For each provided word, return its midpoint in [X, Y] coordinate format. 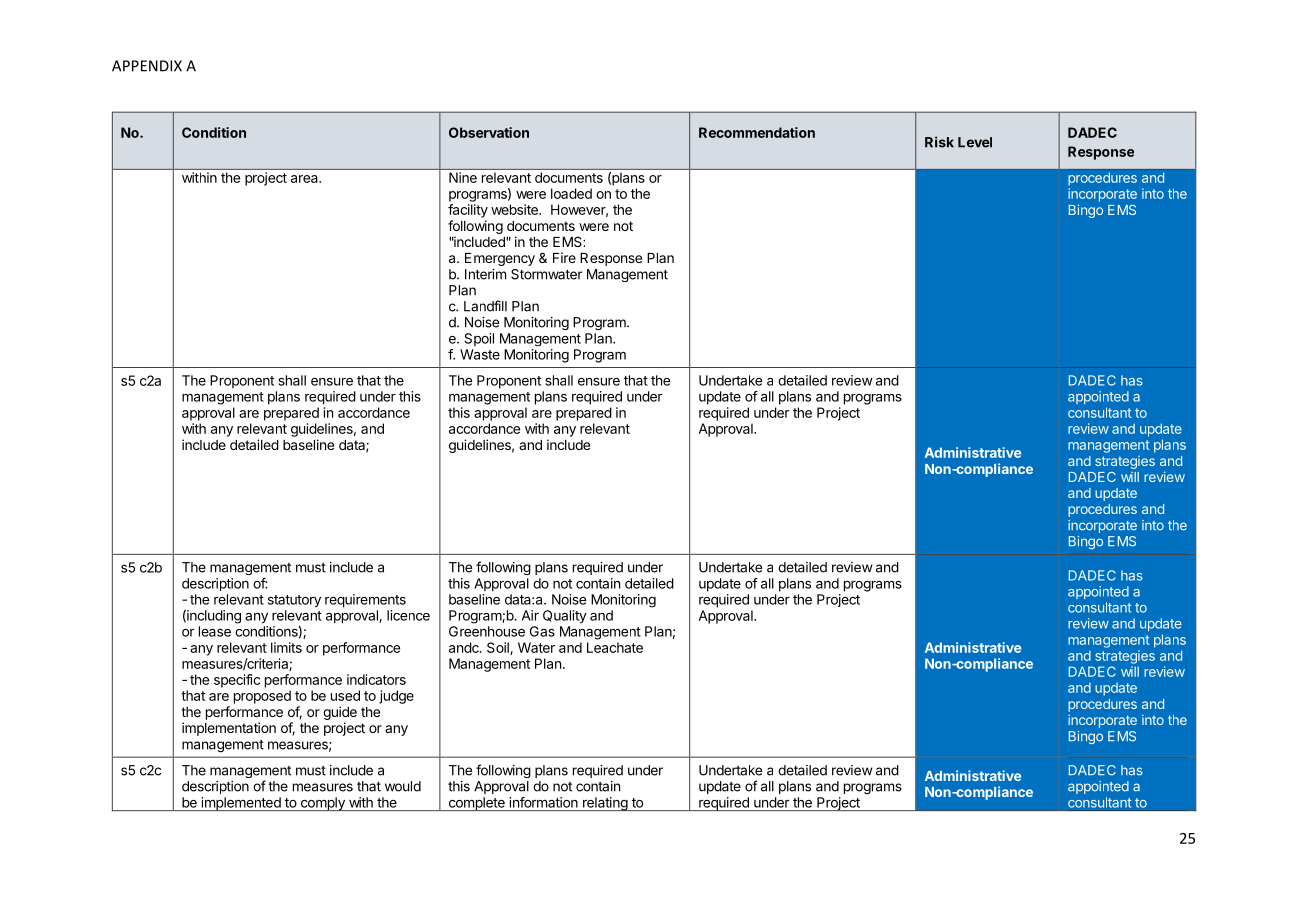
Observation [489, 132]
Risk [939, 142]
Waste [480, 354]
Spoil [479, 339]
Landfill [485, 306]
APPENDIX [147, 66]
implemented [241, 804]
